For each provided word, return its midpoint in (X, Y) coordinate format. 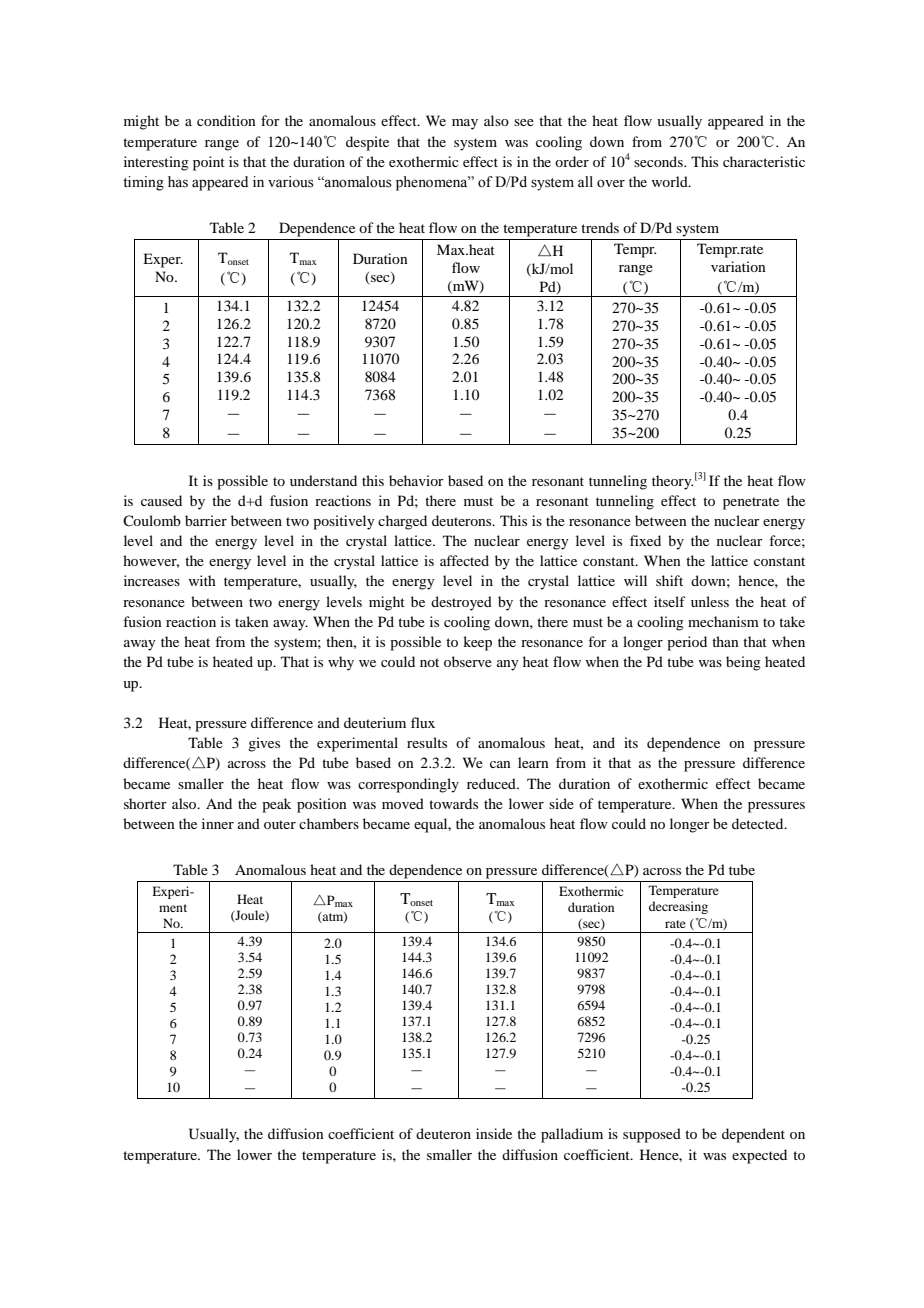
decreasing (678, 907)
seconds (659, 161)
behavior (416, 480)
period (687, 643)
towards (453, 803)
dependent (753, 1135)
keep (477, 643)
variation (738, 266)
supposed (652, 1135)
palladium (572, 1135)
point (209, 163)
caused (161, 500)
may (465, 124)
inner (218, 823)
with (202, 580)
